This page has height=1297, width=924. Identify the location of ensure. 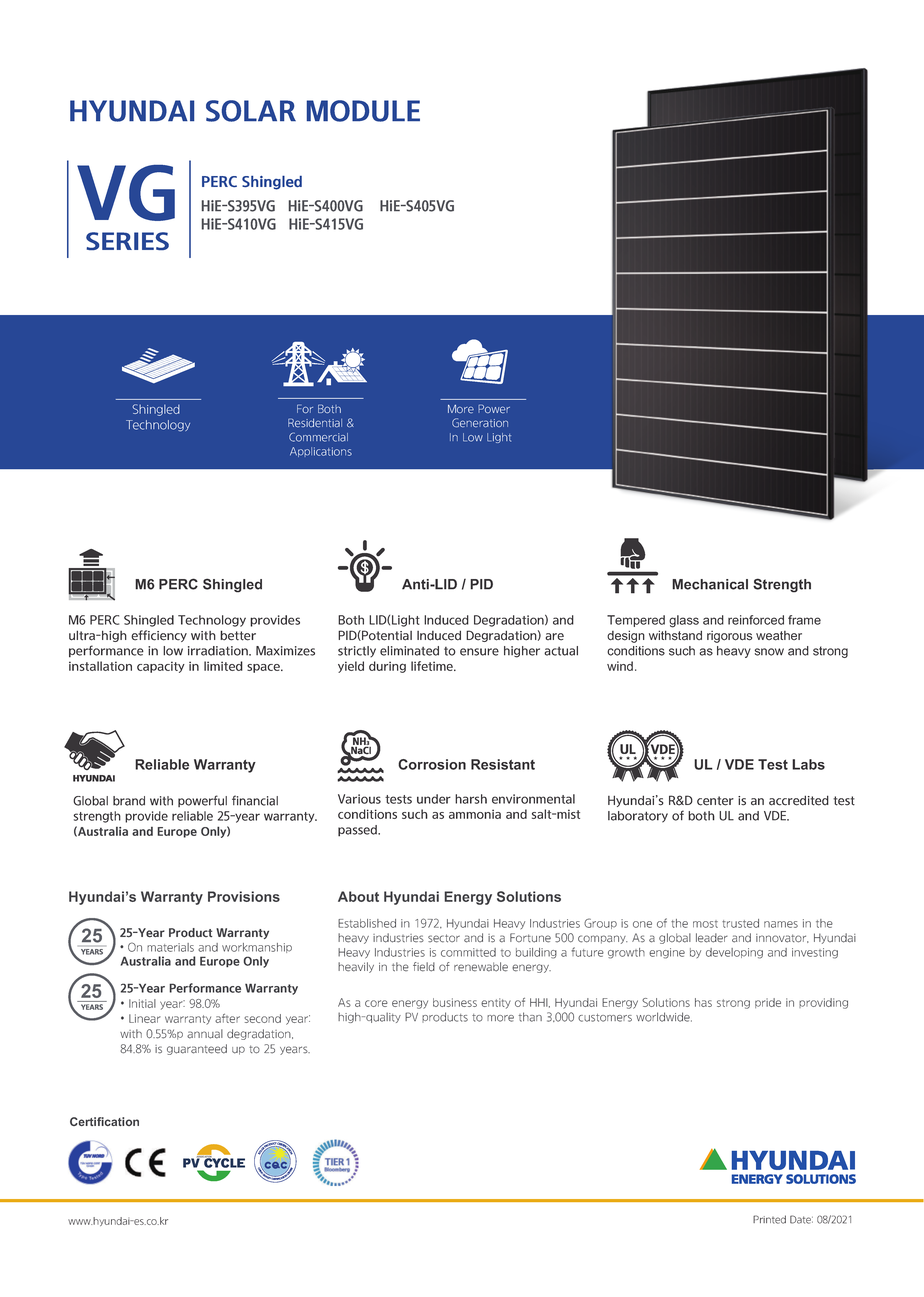
(479, 652).
